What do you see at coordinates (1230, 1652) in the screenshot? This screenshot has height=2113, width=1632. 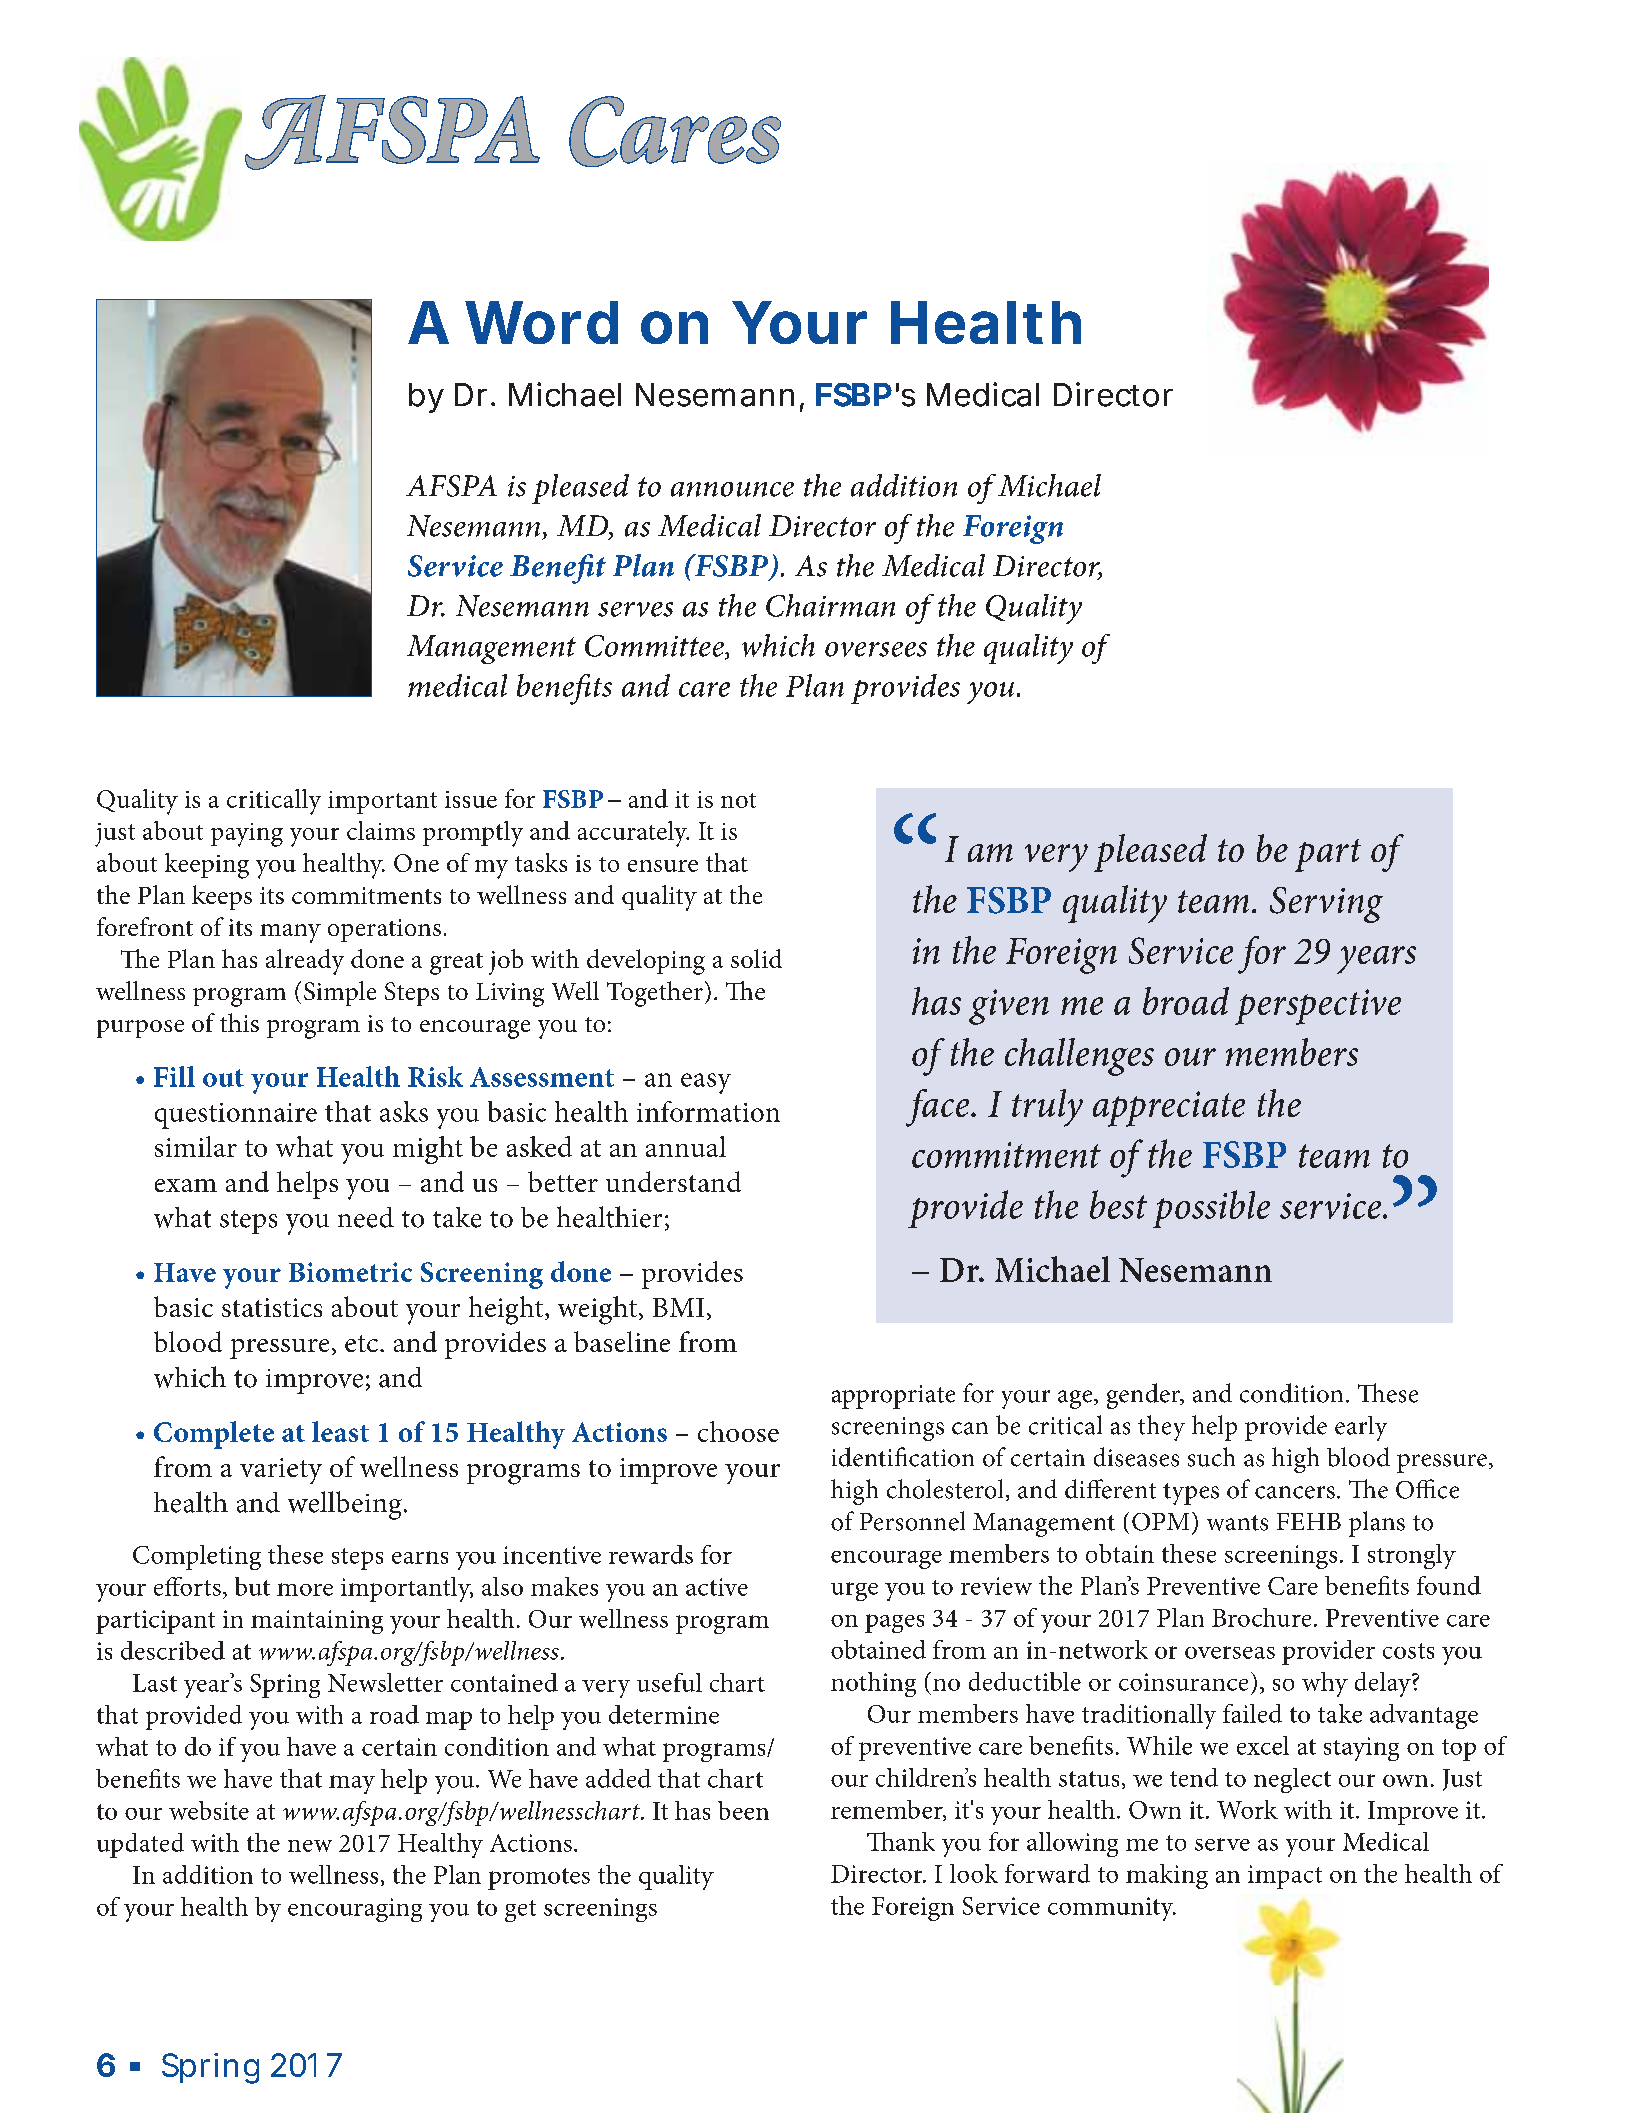 I see `overseas` at bounding box center [1230, 1652].
